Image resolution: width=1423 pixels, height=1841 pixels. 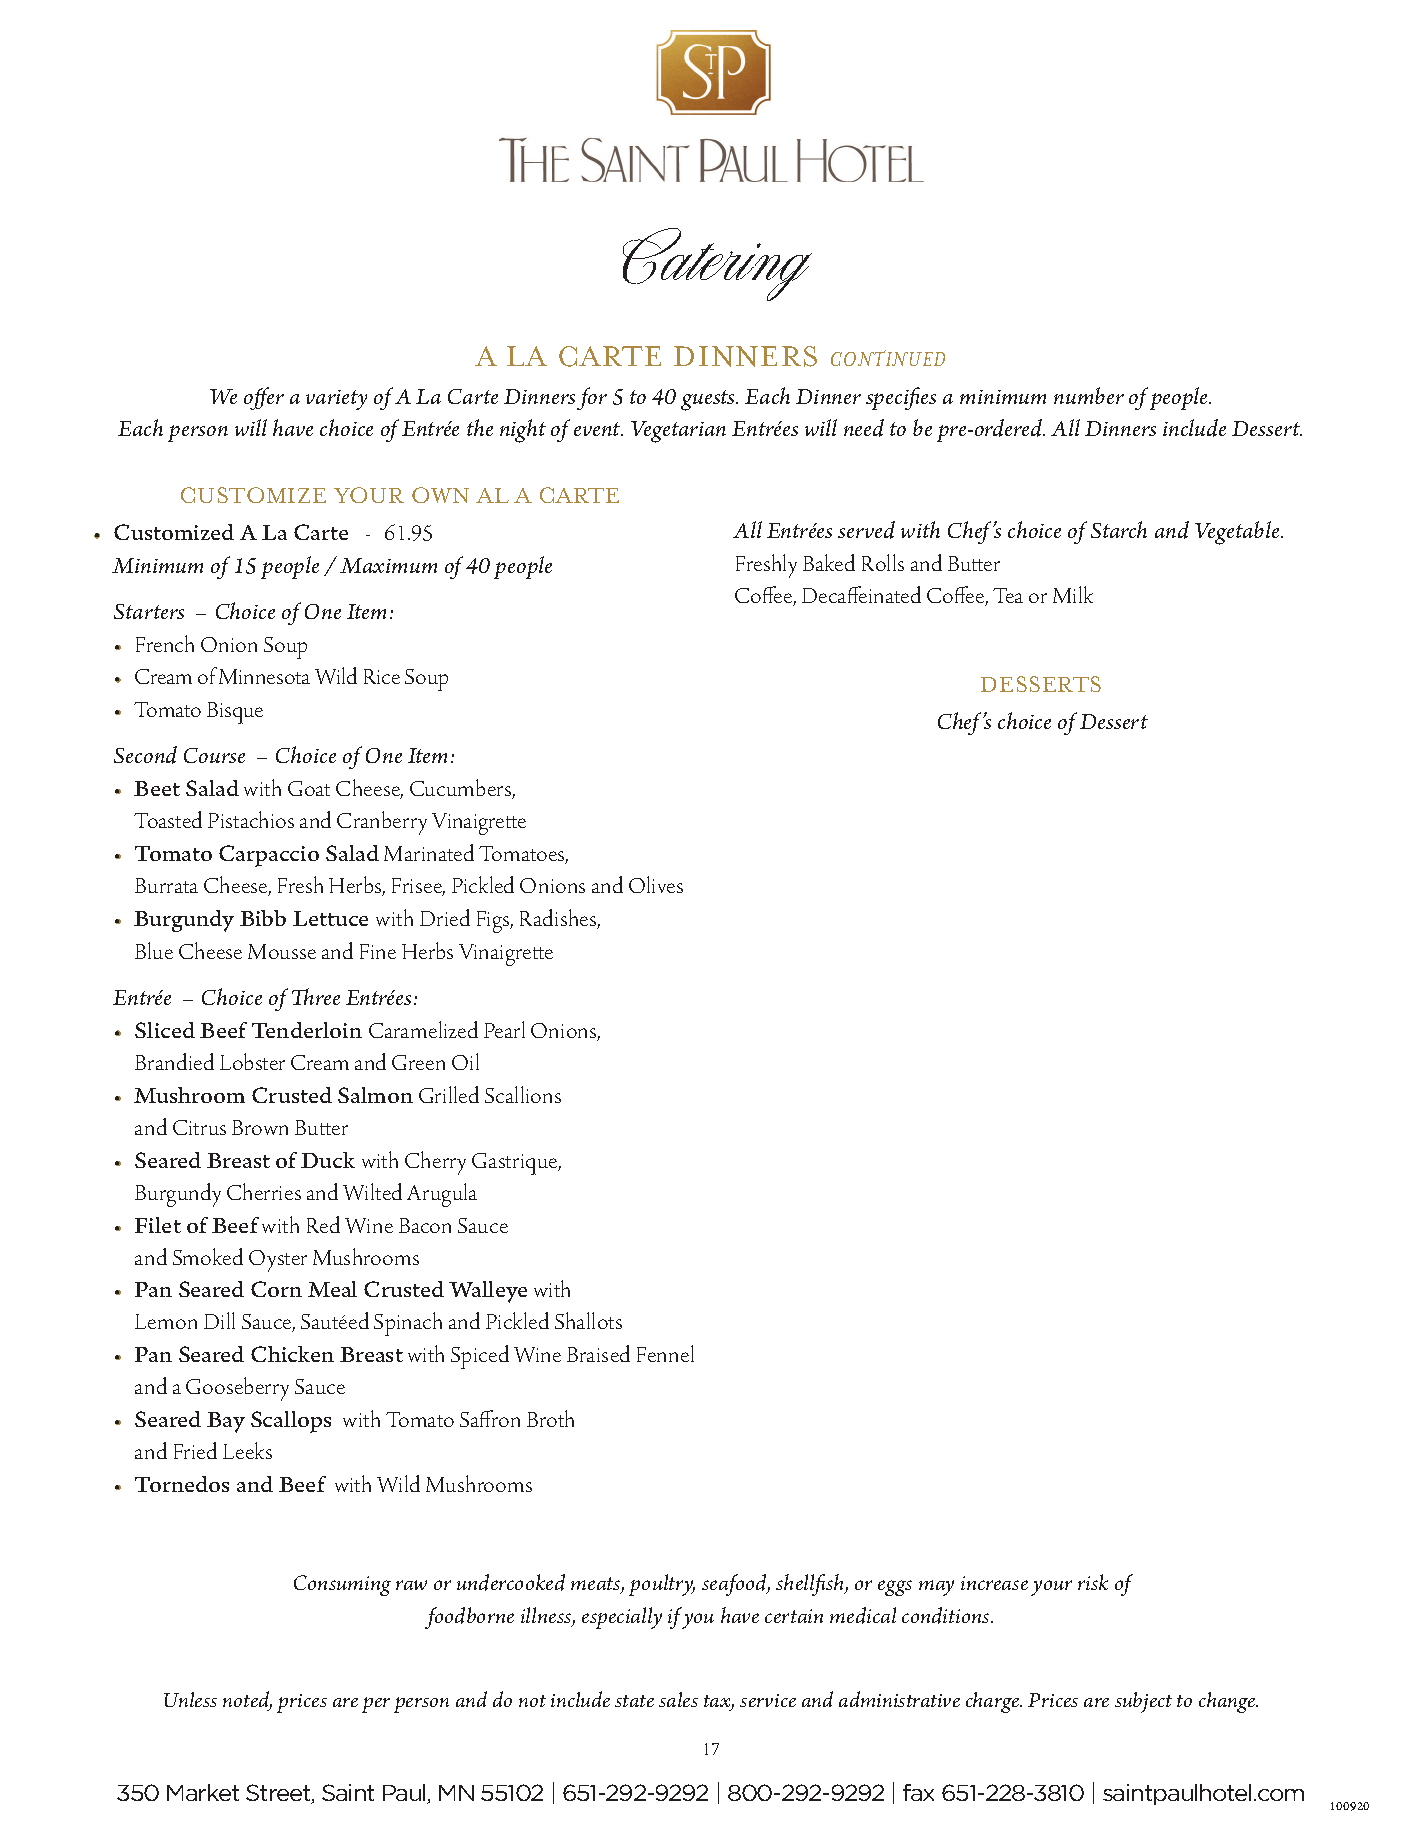 What do you see at coordinates (717, 264) in the screenshot?
I see `Catering` at bounding box center [717, 264].
